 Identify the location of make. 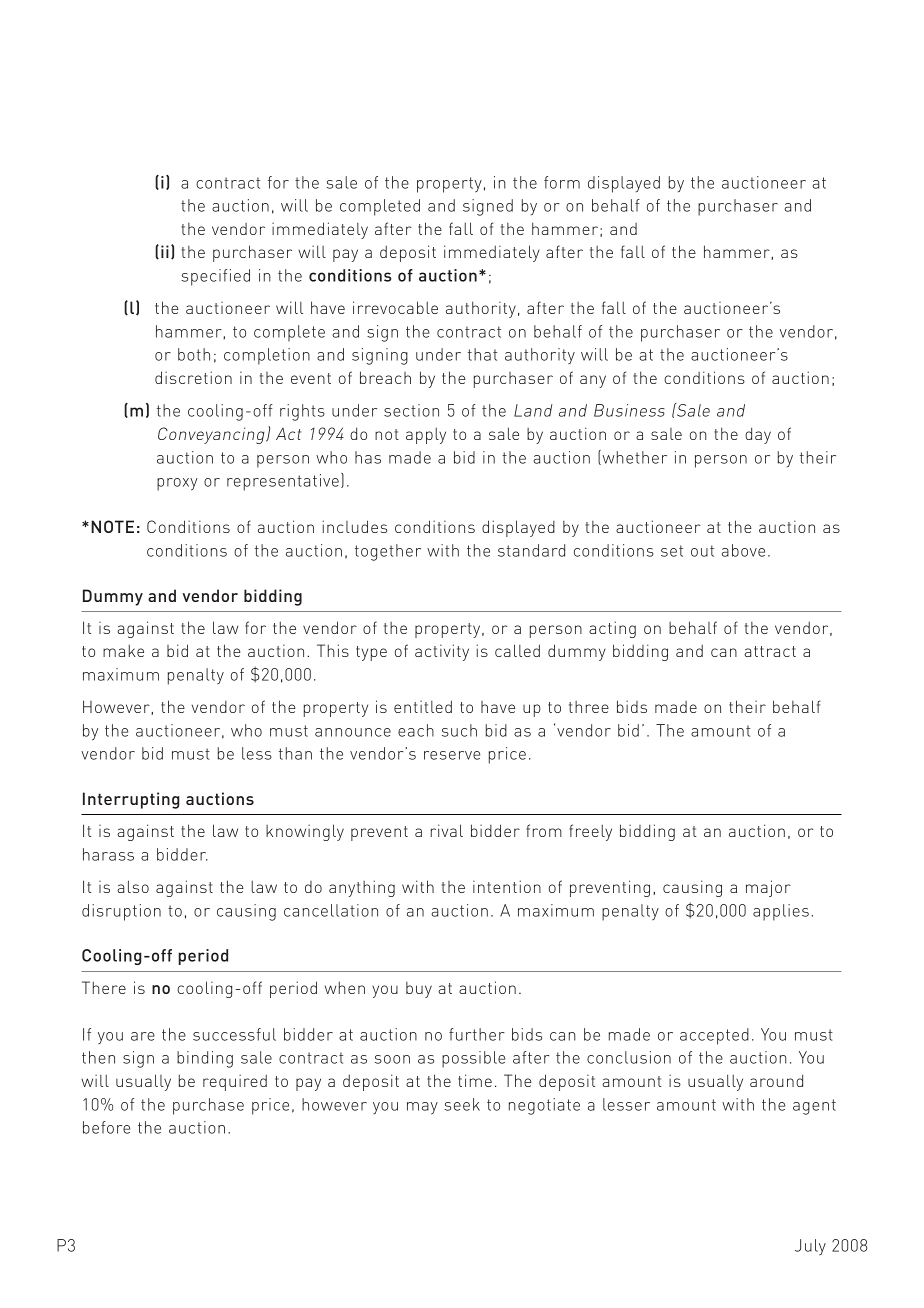
(123, 650).
